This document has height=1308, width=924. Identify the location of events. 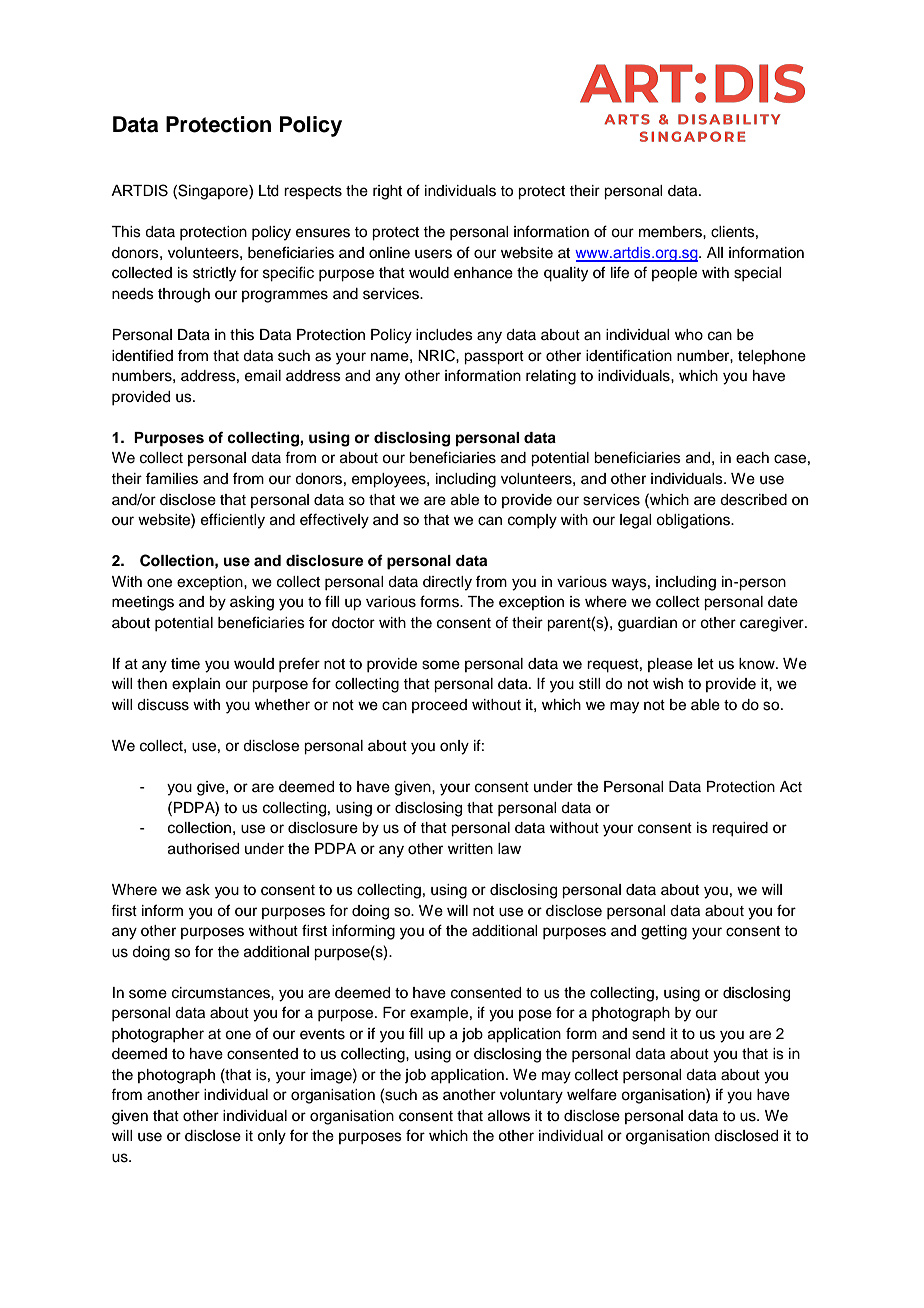
(322, 1034).
